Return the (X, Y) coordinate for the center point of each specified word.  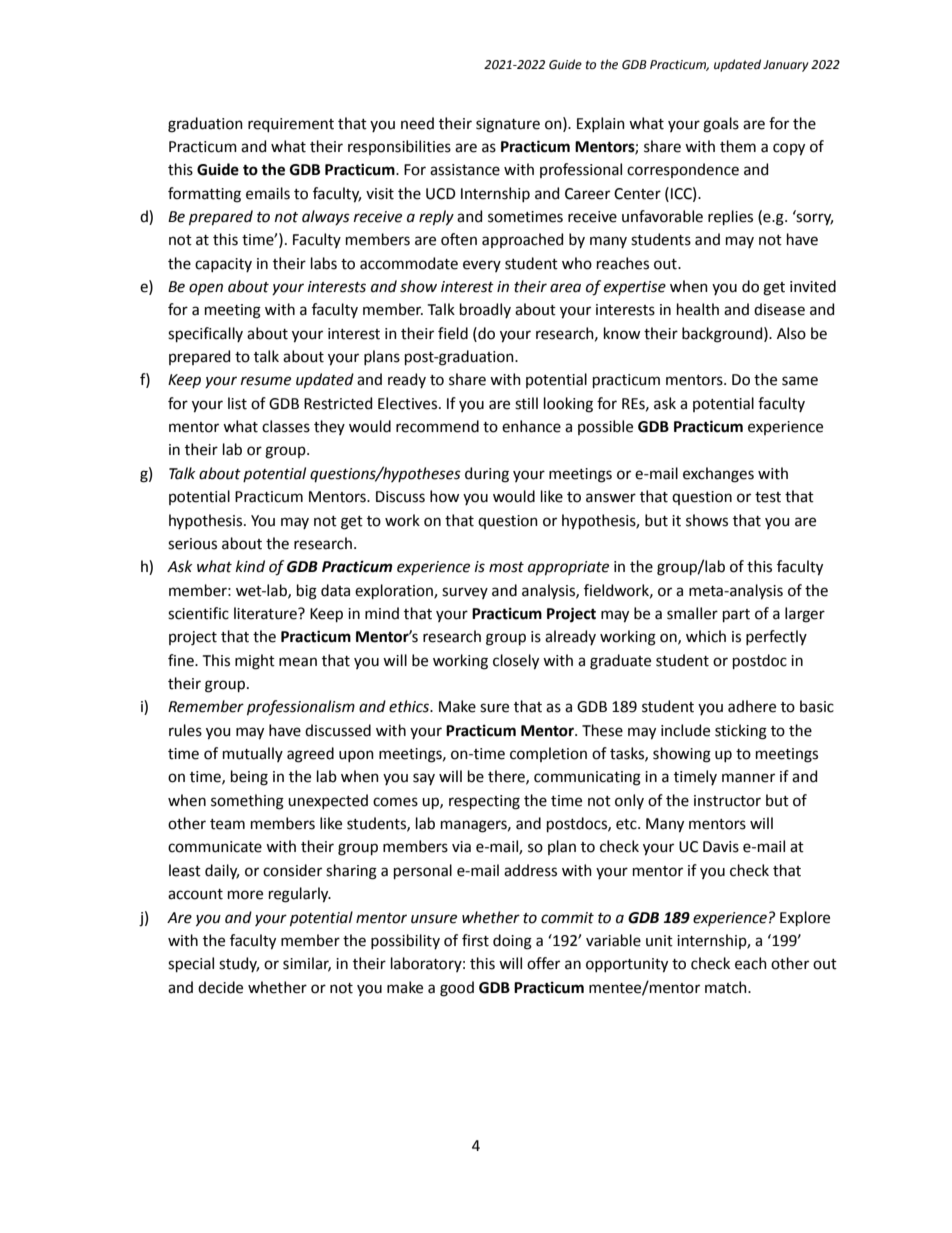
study (239, 964)
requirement (291, 125)
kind (250, 566)
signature (508, 125)
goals (721, 125)
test (768, 497)
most (506, 567)
